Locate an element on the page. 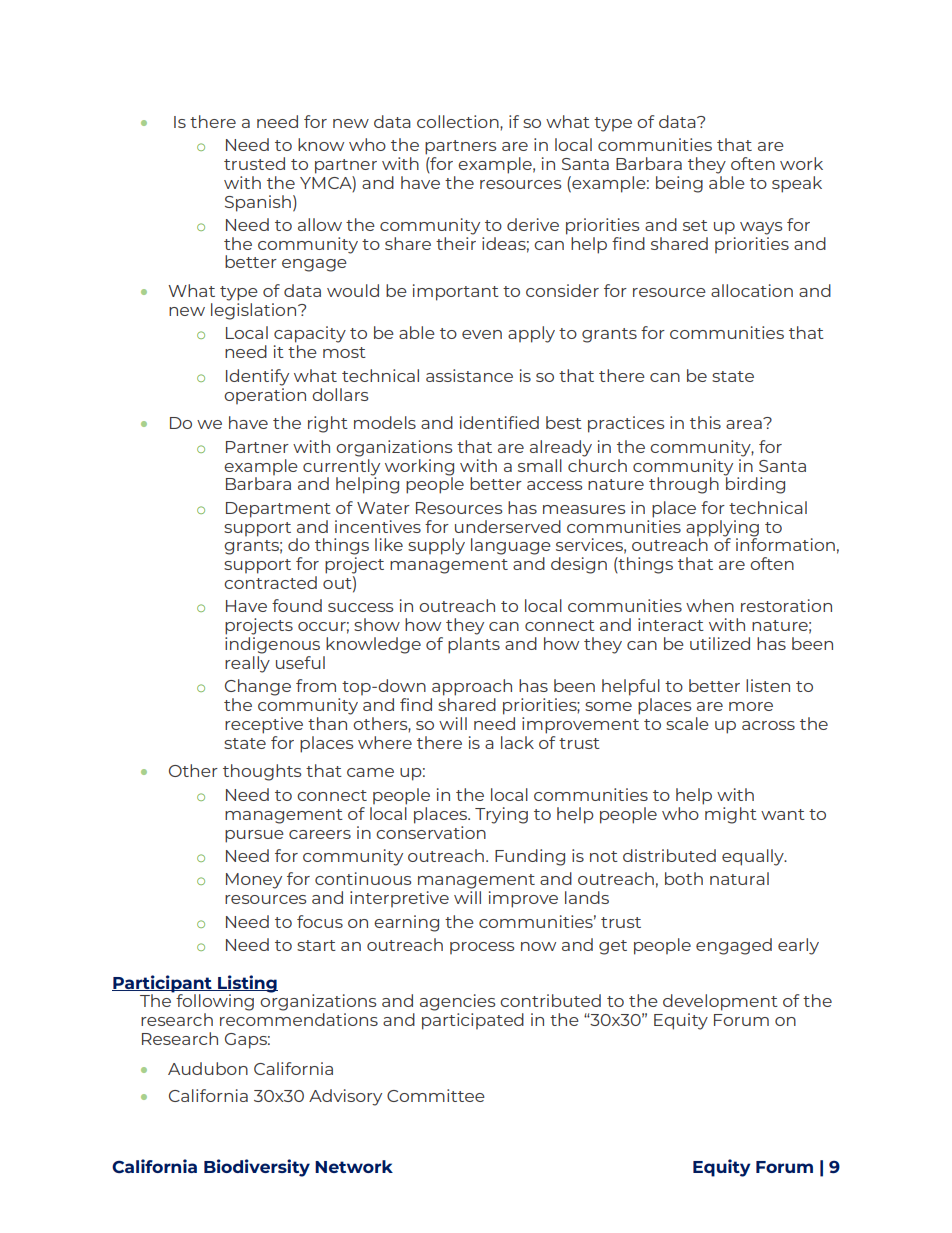 The height and width of the page is (1233, 952). Spanish is located at coordinates (258, 203).
